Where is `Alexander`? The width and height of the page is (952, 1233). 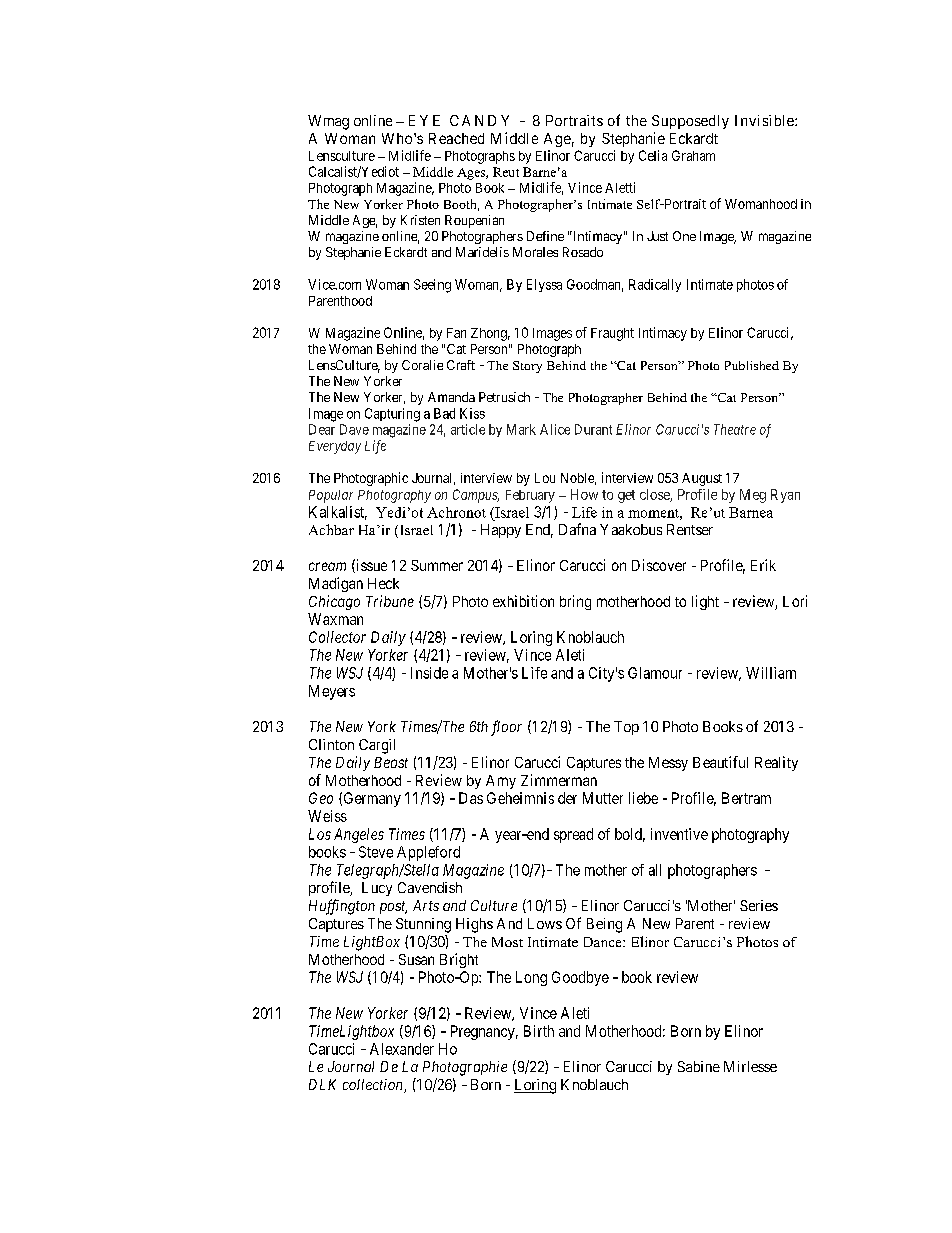
Alexander is located at coordinates (402, 1049).
